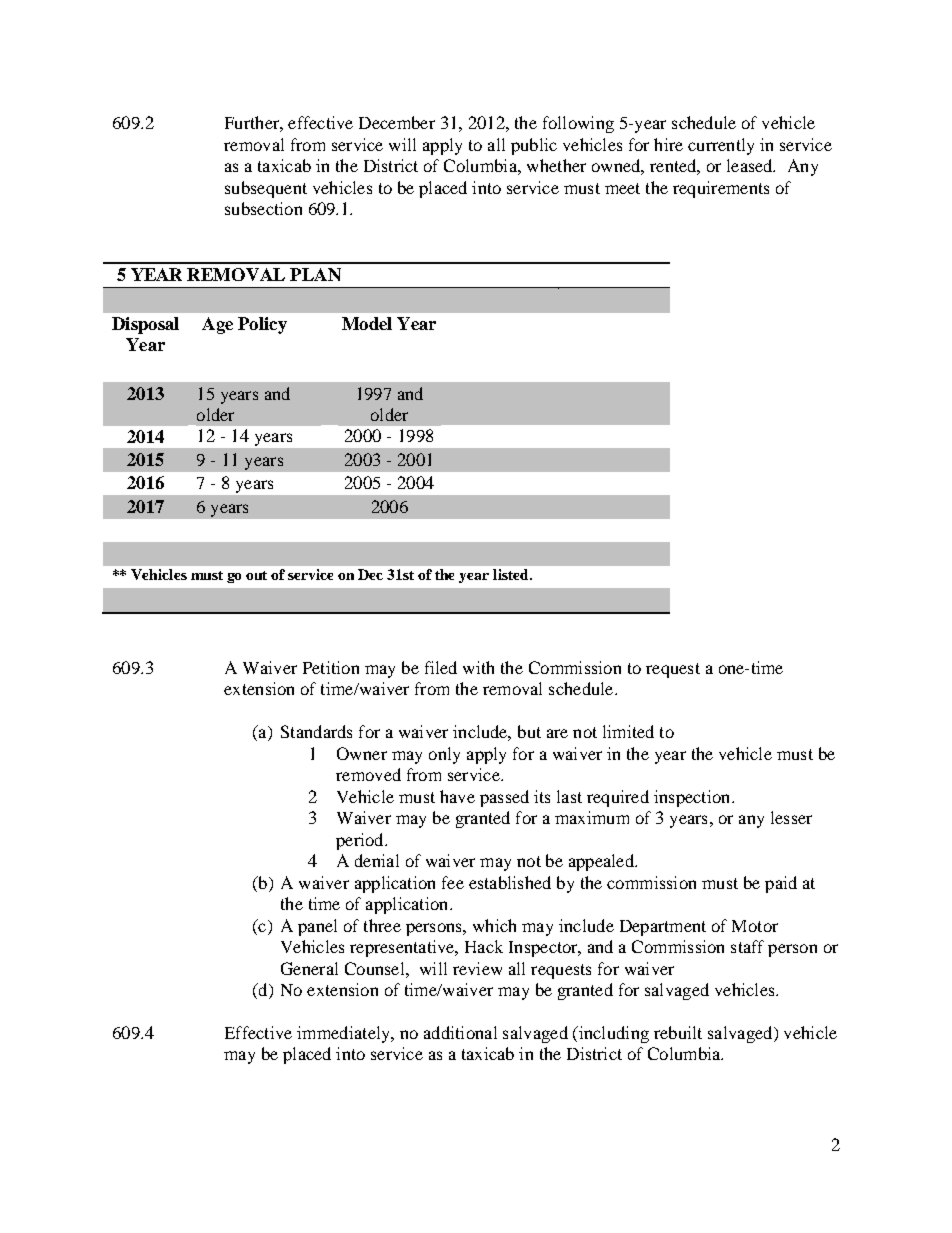 Image resolution: width=952 pixels, height=1233 pixels. I want to click on public, so click(534, 146).
